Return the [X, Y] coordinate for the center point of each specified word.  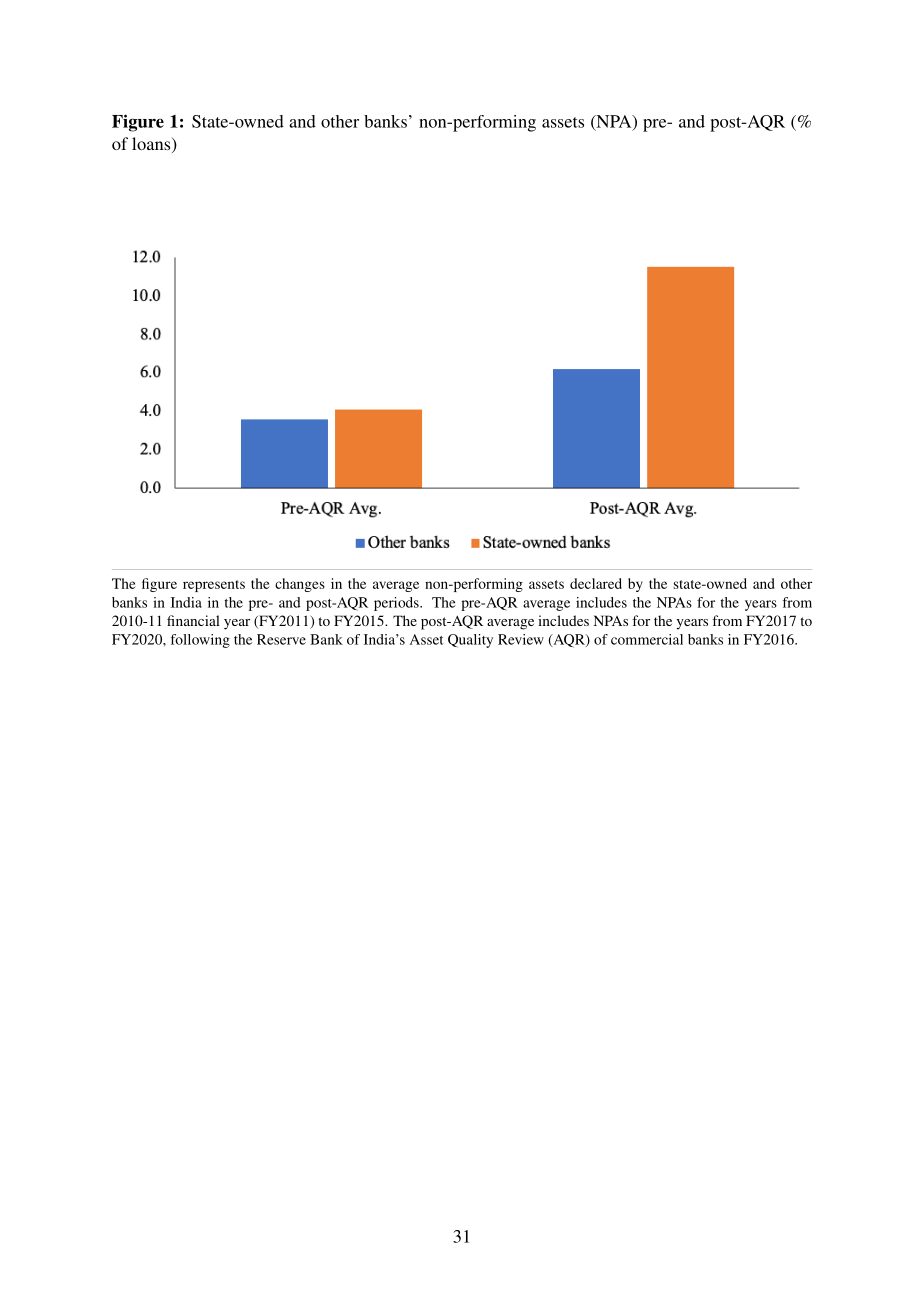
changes [300, 585]
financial [193, 620]
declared [596, 583]
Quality [470, 641]
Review [521, 639]
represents [214, 586]
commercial [647, 639]
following [200, 641]
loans [152, 145]
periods [397, 604]
